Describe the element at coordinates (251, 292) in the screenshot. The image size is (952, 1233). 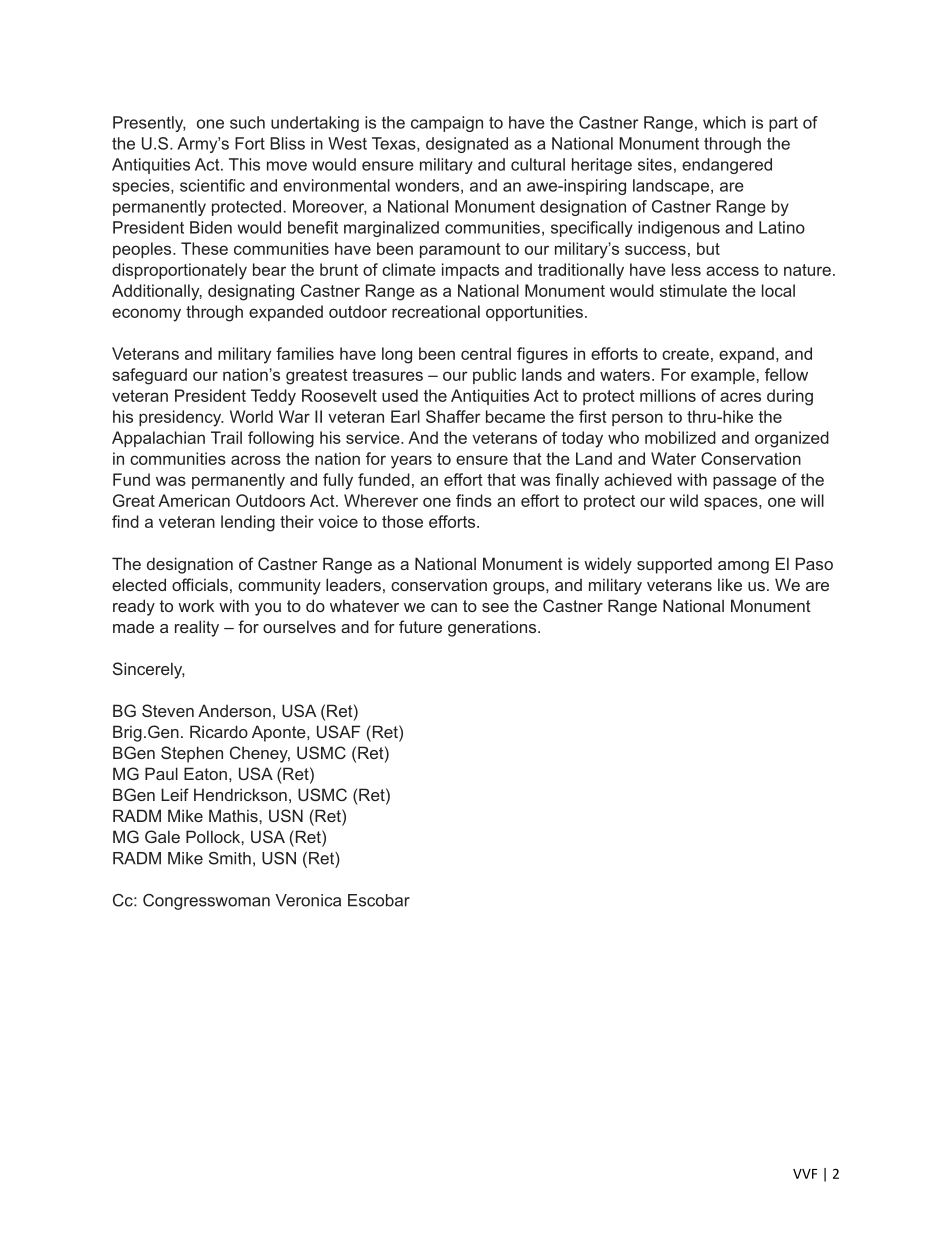
I see `designating` at that location.
